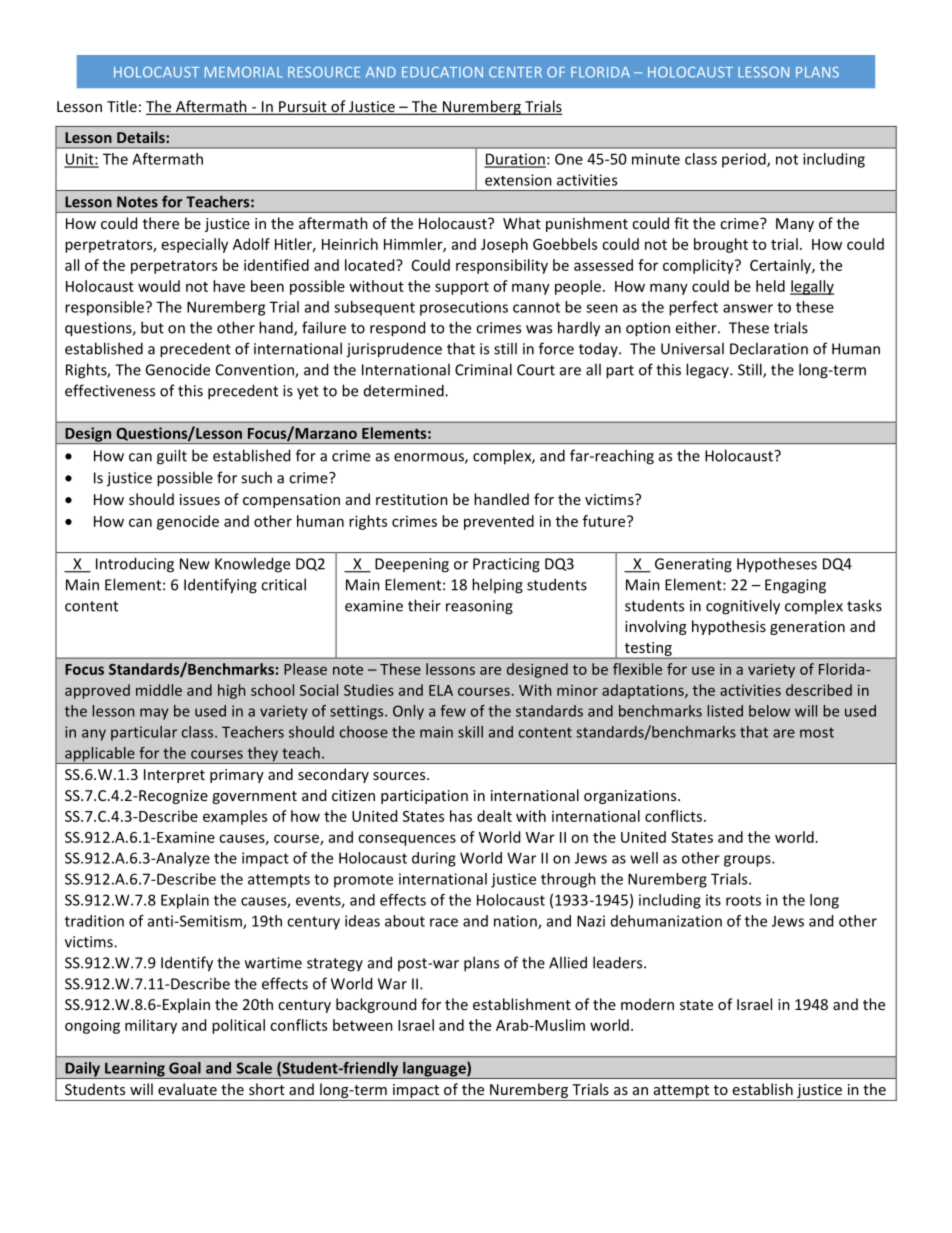 The image size is (952, 1233). I want to click on Engaging, so click(795, 586).
